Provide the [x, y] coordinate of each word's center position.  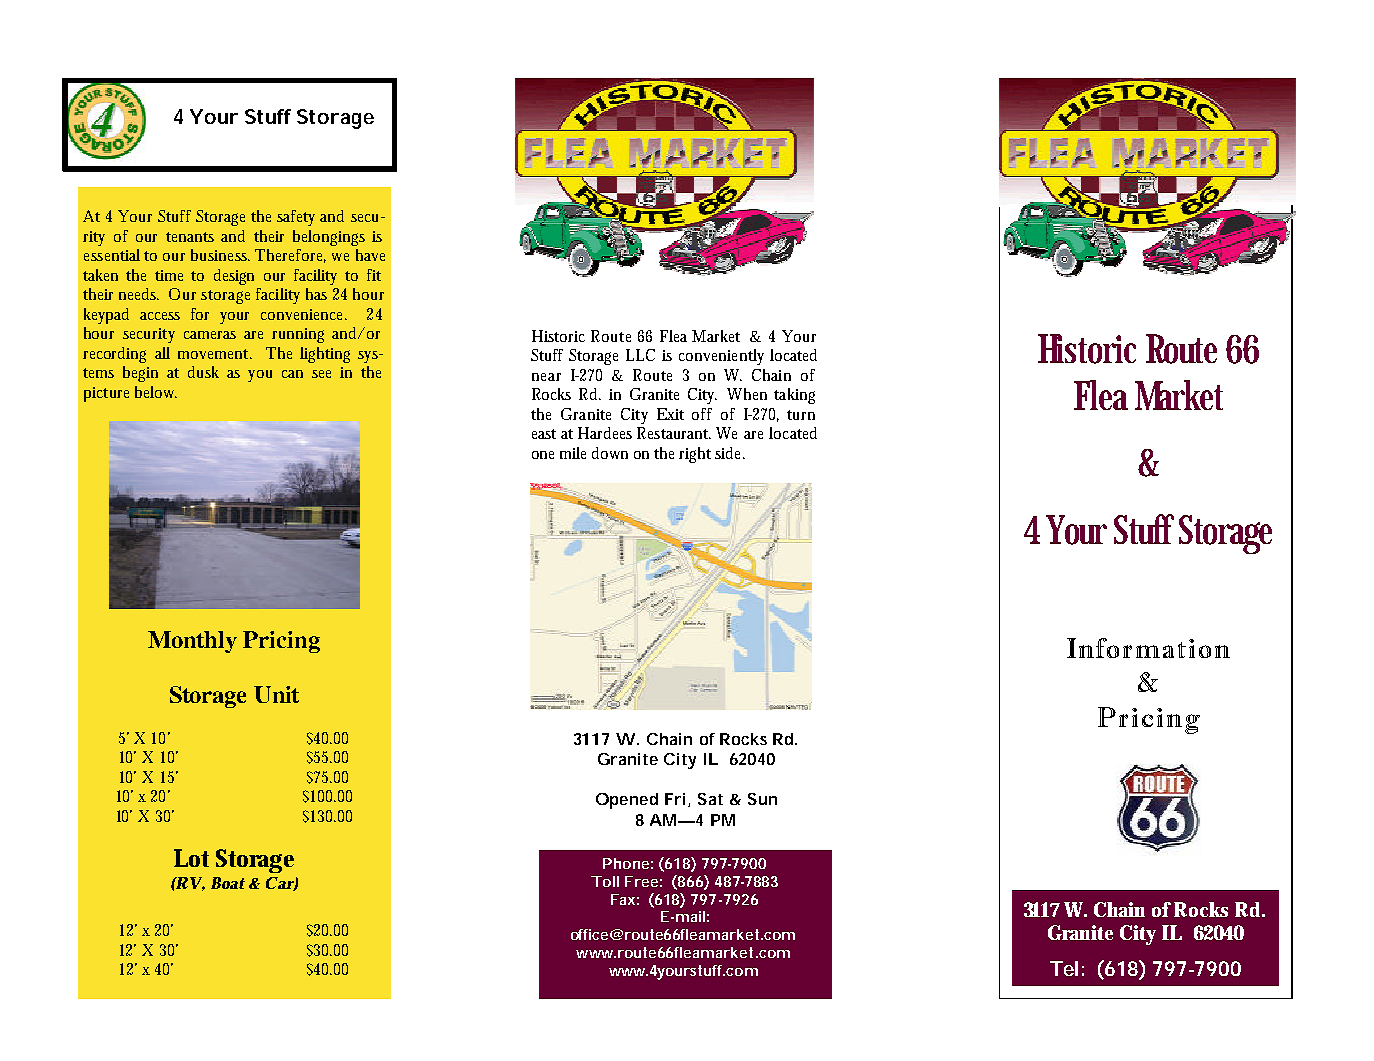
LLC [640, 355]
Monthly [192, 642]
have [370, 255]
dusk [203, 372]
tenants [190, 237]
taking [794, 396]
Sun [762, 799]
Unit [276, 694]
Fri [675, 799]
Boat [228, 883]
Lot [191, 858]
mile [573, 453]
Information [1148, 648]
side [730, 453]
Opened [627, 801]
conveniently [721, 357]
